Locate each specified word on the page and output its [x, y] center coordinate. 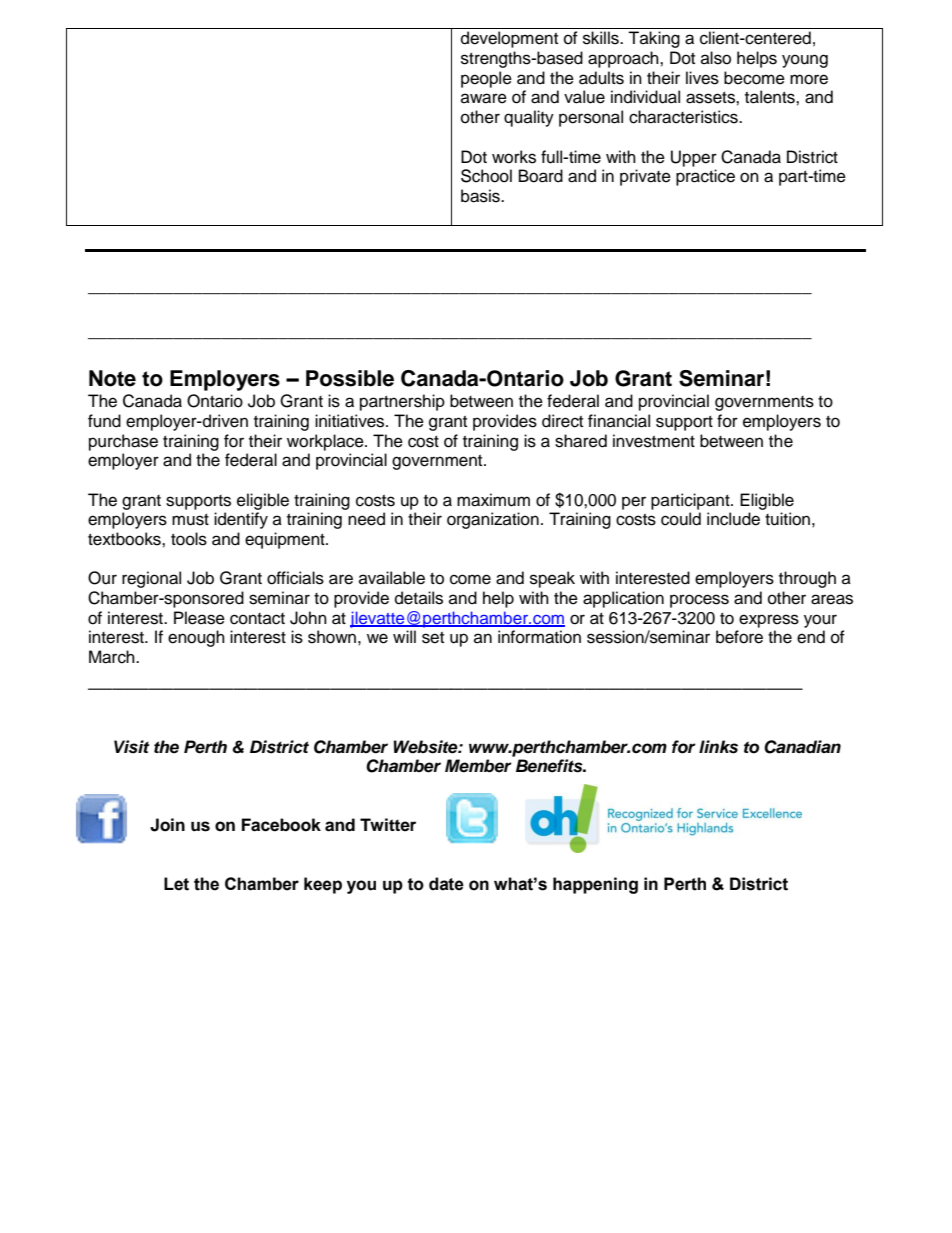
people [486, 79]
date [446, 884]
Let [176, 884]
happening [595, 885]
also [716, 58]
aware [484, 98]
